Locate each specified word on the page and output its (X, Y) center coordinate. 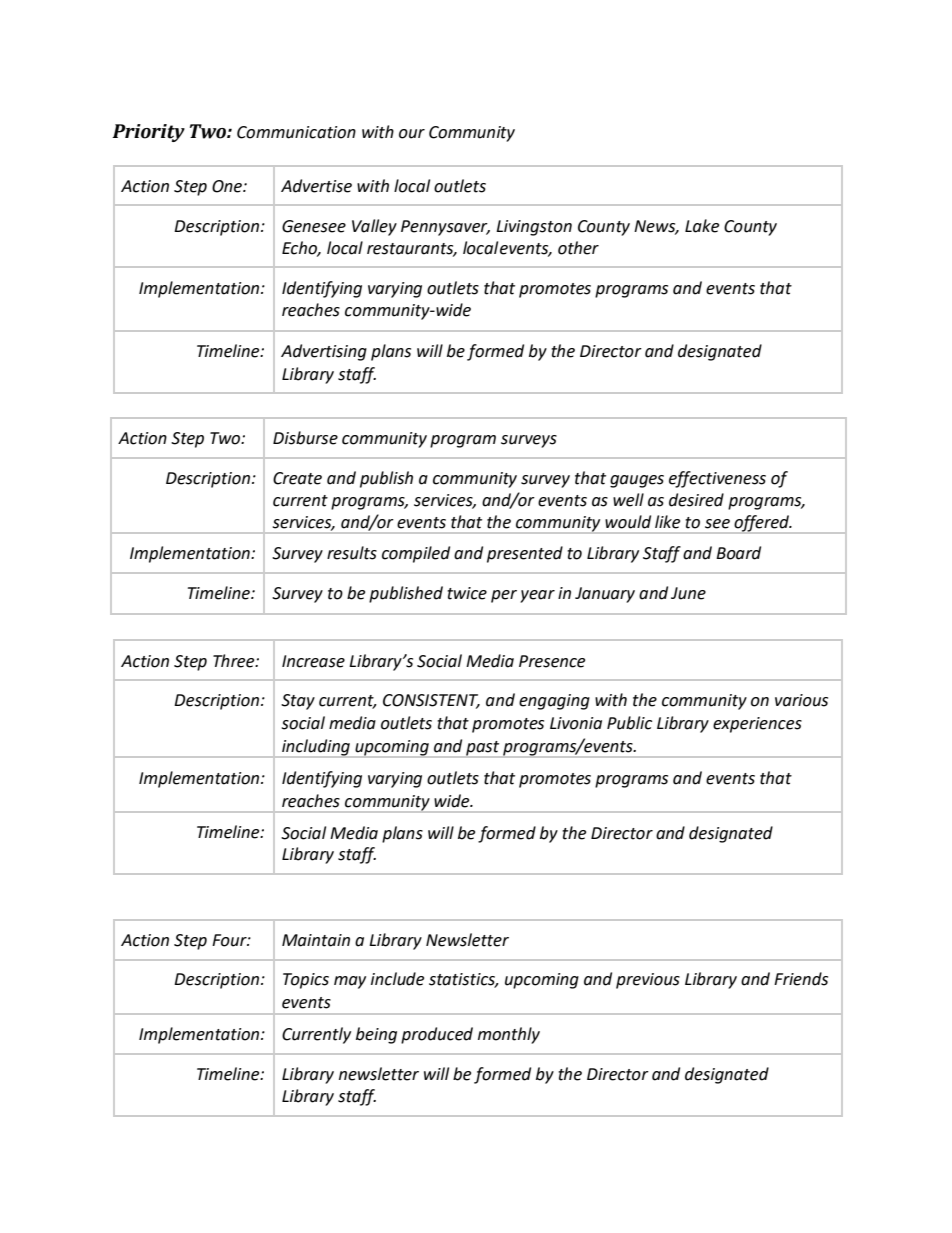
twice (467, 593)
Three (235, 661)
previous (648, 981)
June (688, 593)
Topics (306, 981)
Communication (296, 132)
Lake (702, 226)
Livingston (534, 228)
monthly (509, 1035)
